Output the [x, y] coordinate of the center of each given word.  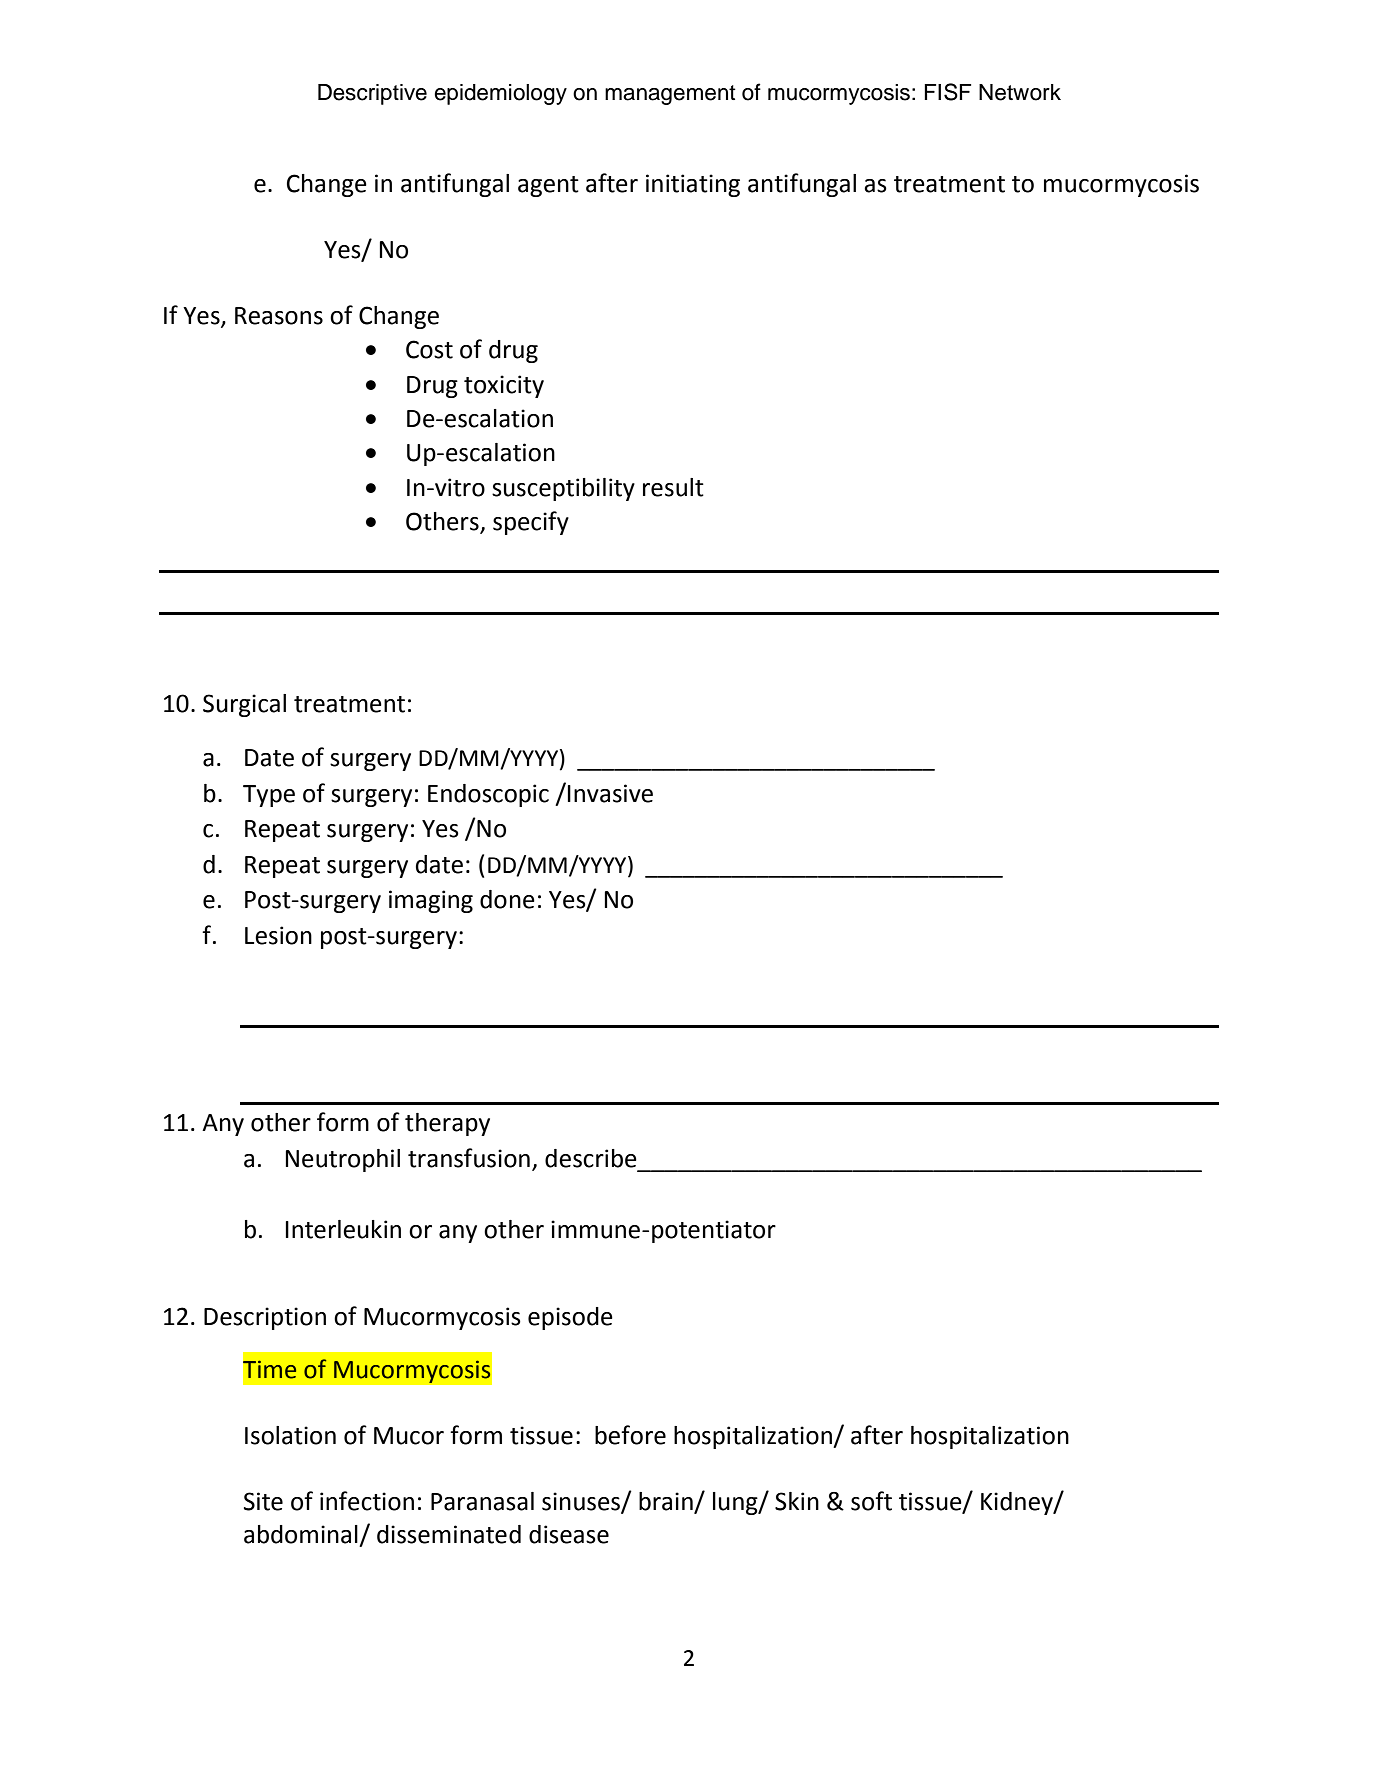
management [670, 95]
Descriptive [372, 94]
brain [666, 1501]
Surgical [244, 705]
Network [1020, 92]
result [673, 487]
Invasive [610, 793]
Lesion [278, 935]
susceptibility [563, 489]
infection [367, 1501]
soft [871, 1501]
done [507, 899]
